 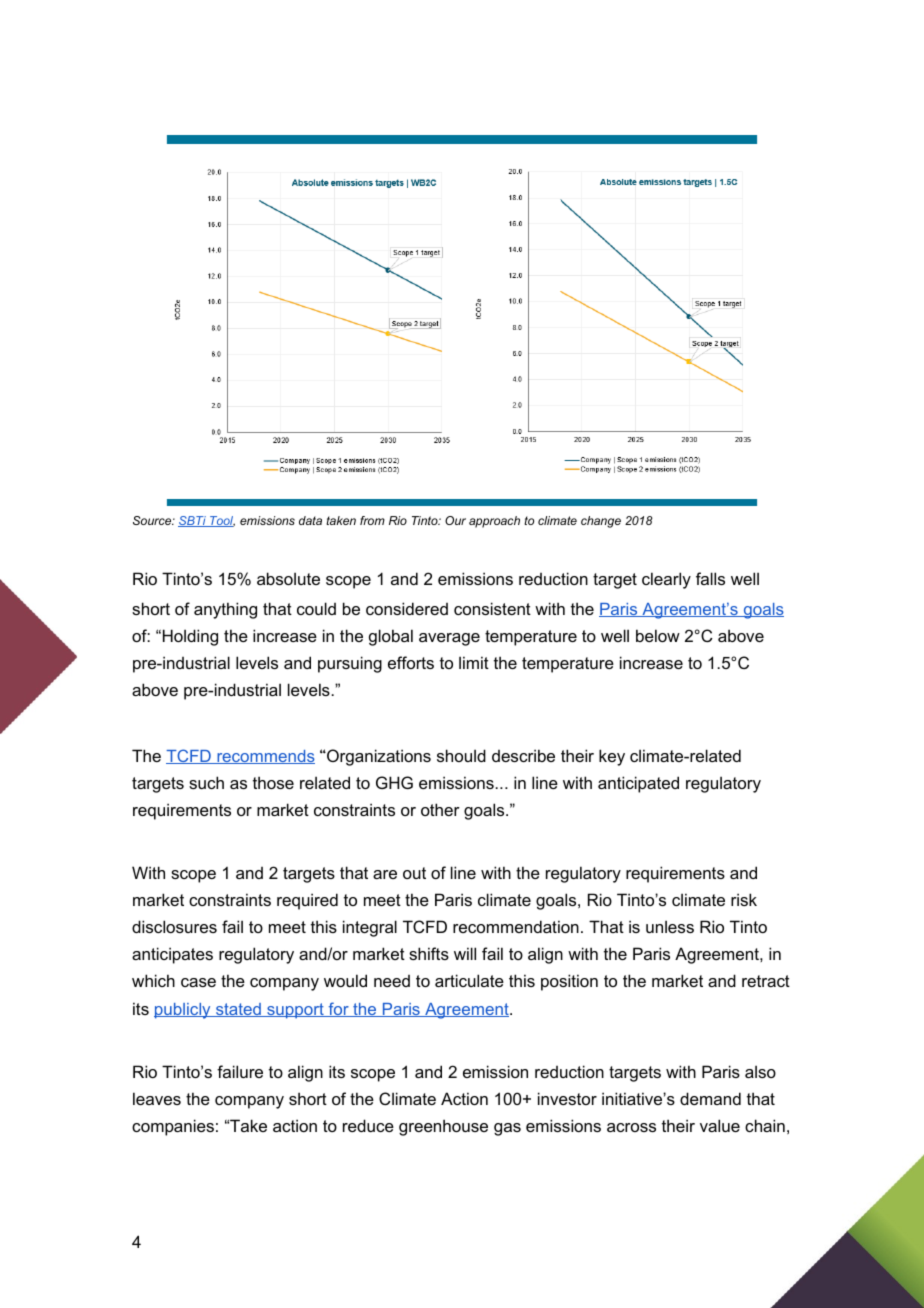 I want to click on approach, so click(x=494, y=522).
